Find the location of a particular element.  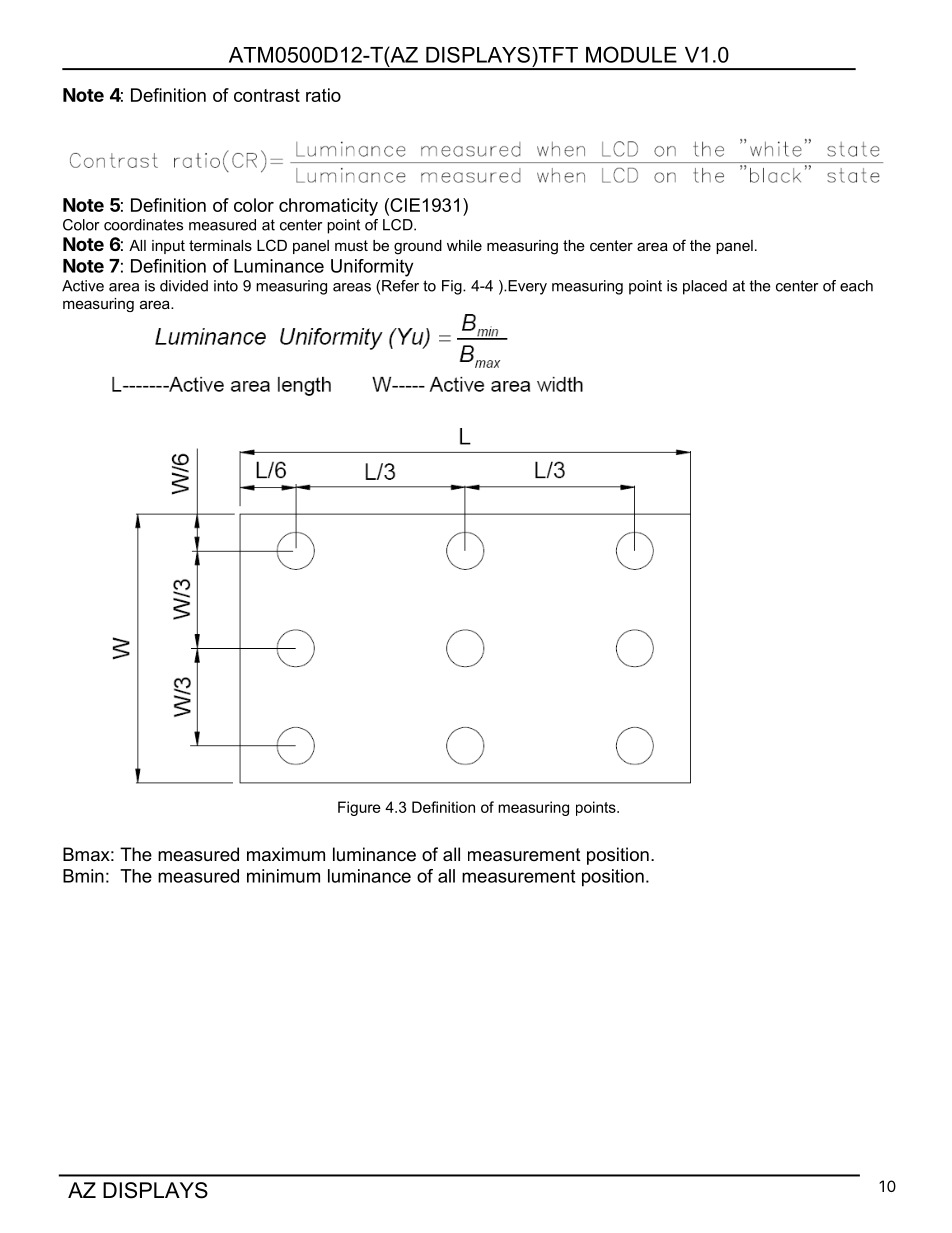

Figure is located at coordinates (359, 808).
